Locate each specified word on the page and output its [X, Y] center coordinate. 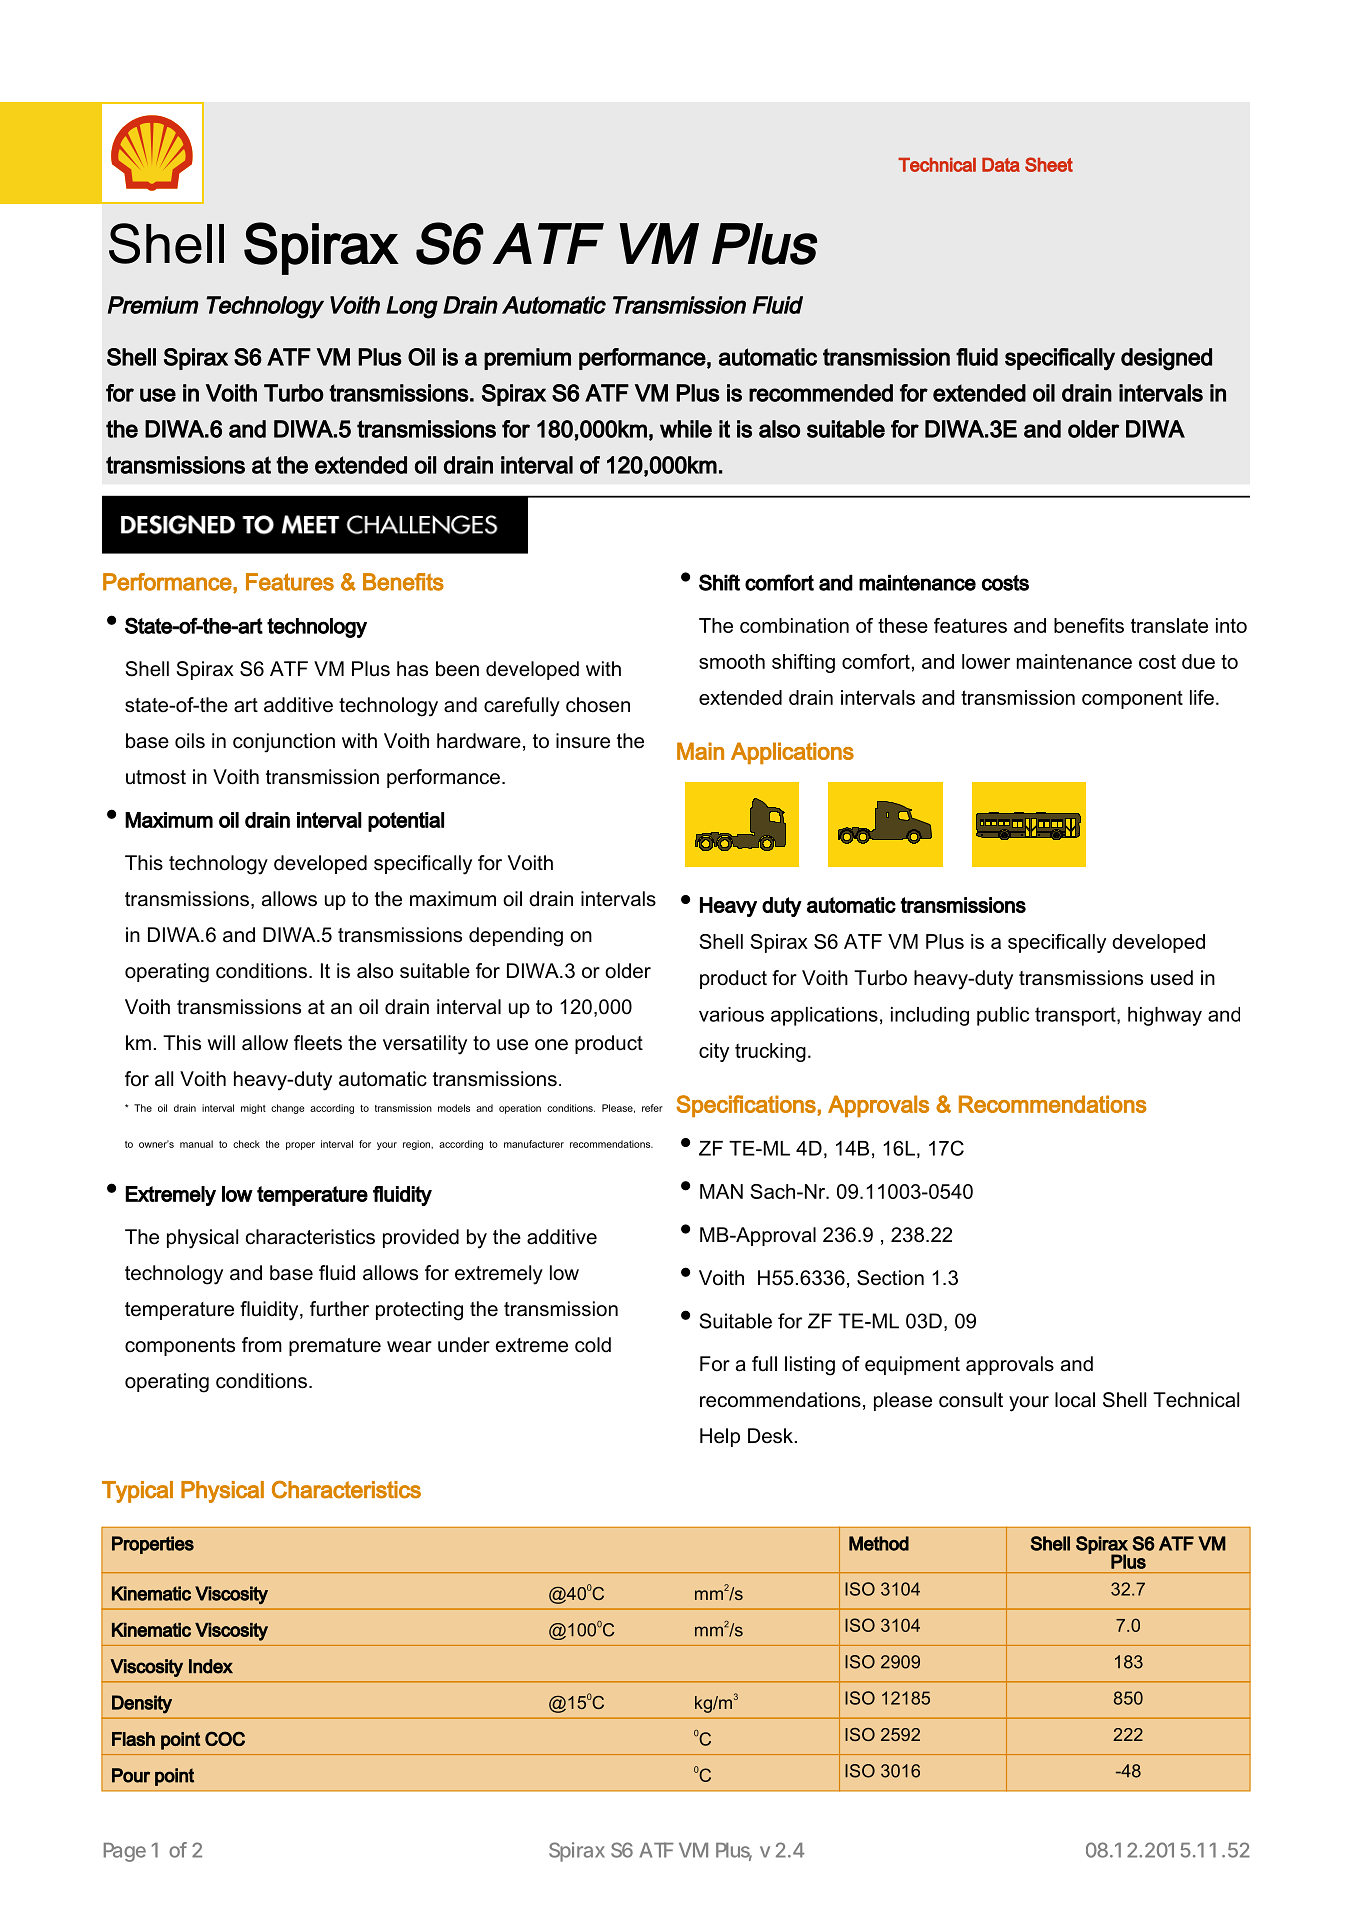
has [412, 669]
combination [794, 625]
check [246, 1144]
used [1172, 978]
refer [652, 1108]
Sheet [1049, 164]
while [686, 429]
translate [1169, 625]
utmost [156, 777]
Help [720, 1437]
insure [583, 741]
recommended [821, 393]
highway [1165, 1016]
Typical [137, 1492]
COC [225, 1738]
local [1075, 1400]
